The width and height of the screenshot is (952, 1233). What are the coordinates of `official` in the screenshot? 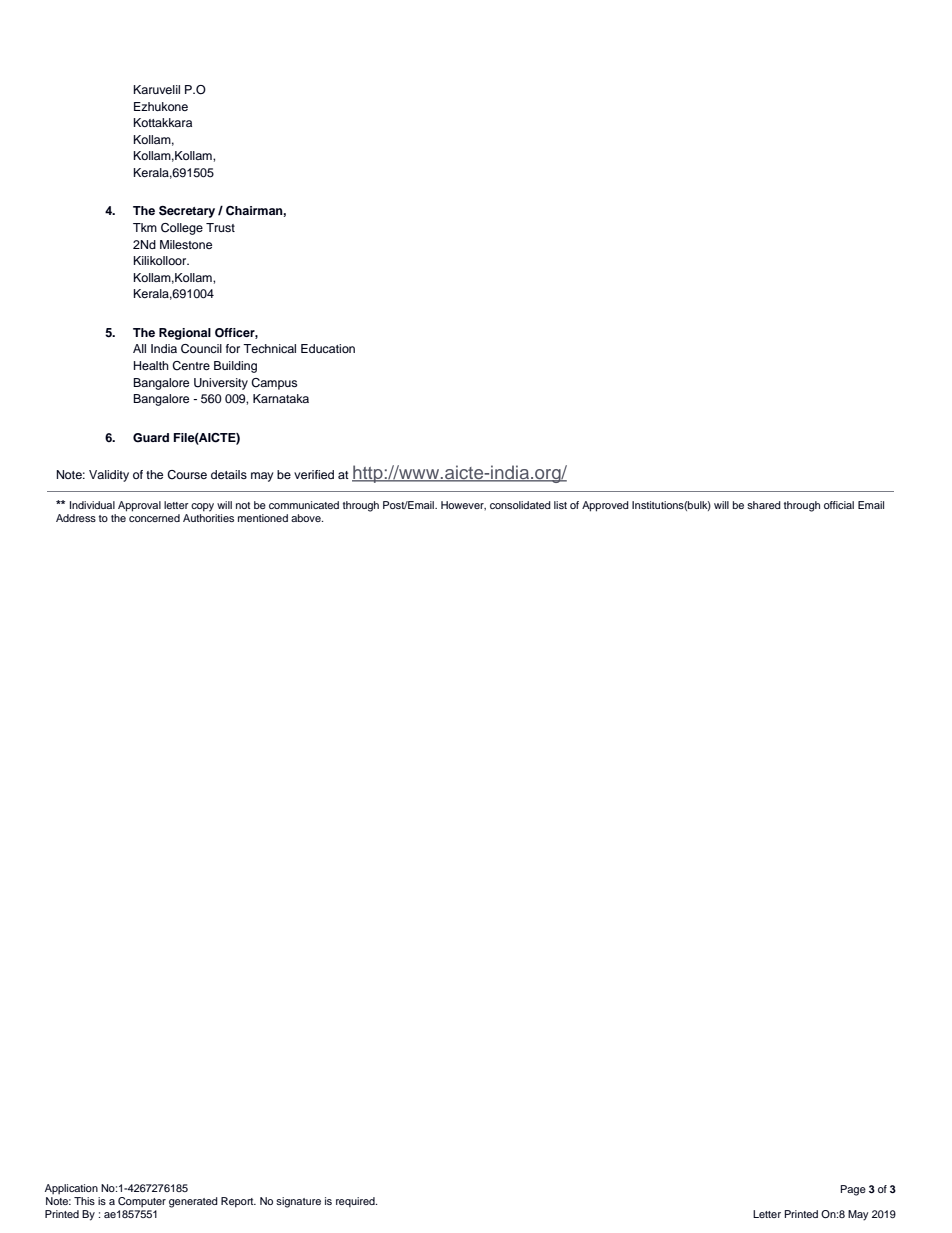 It's located at (839, 505).
